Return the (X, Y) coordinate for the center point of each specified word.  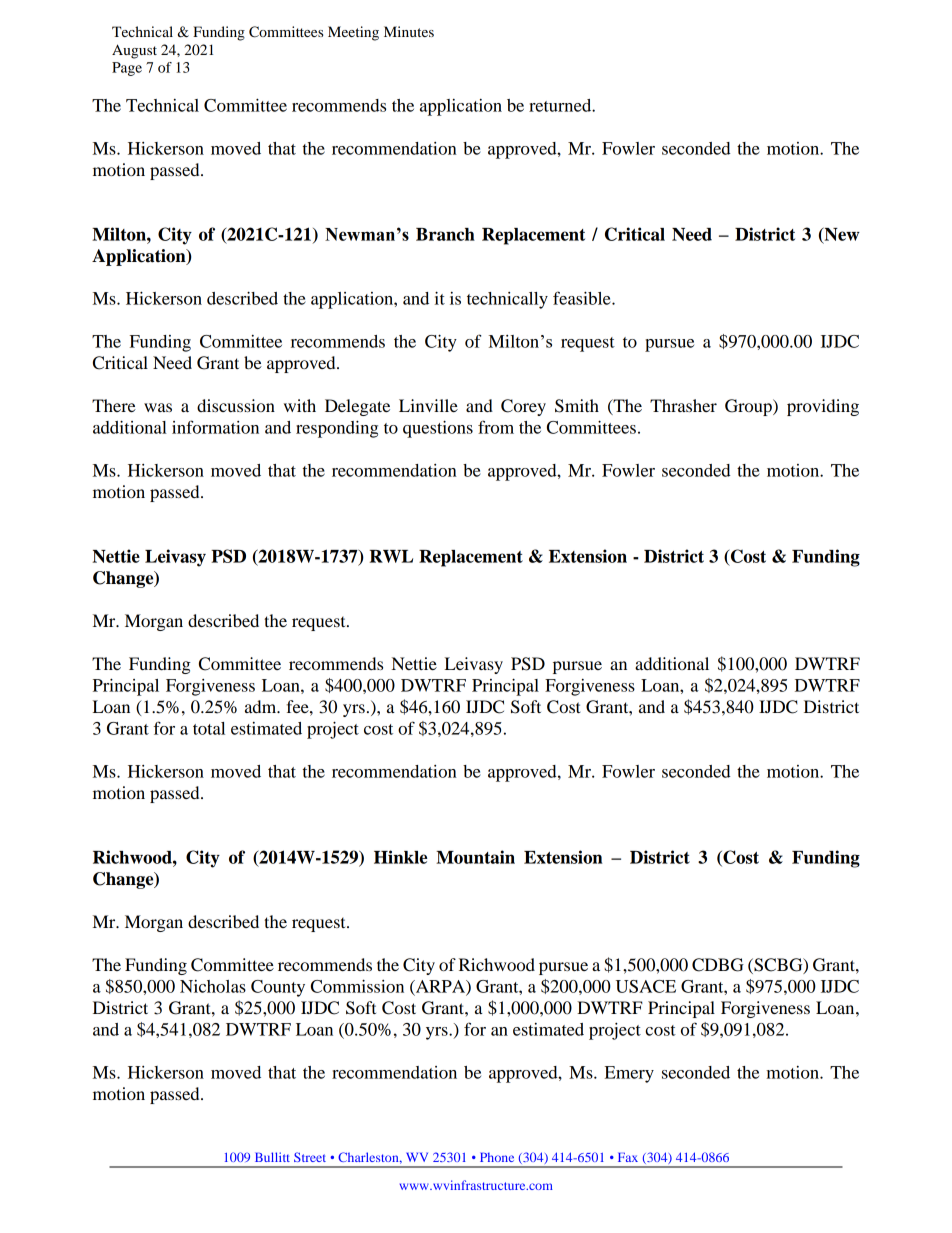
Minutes (409, 31)
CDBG (718, 965)
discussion (236, 405)
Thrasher (683, 405)
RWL (391, 556)
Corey (523, 407)
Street (310, 1157)
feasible (583, 298)
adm (262, 706)
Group (749, 407)
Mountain (475, 857)
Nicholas (213, 986)
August (134, 51)
